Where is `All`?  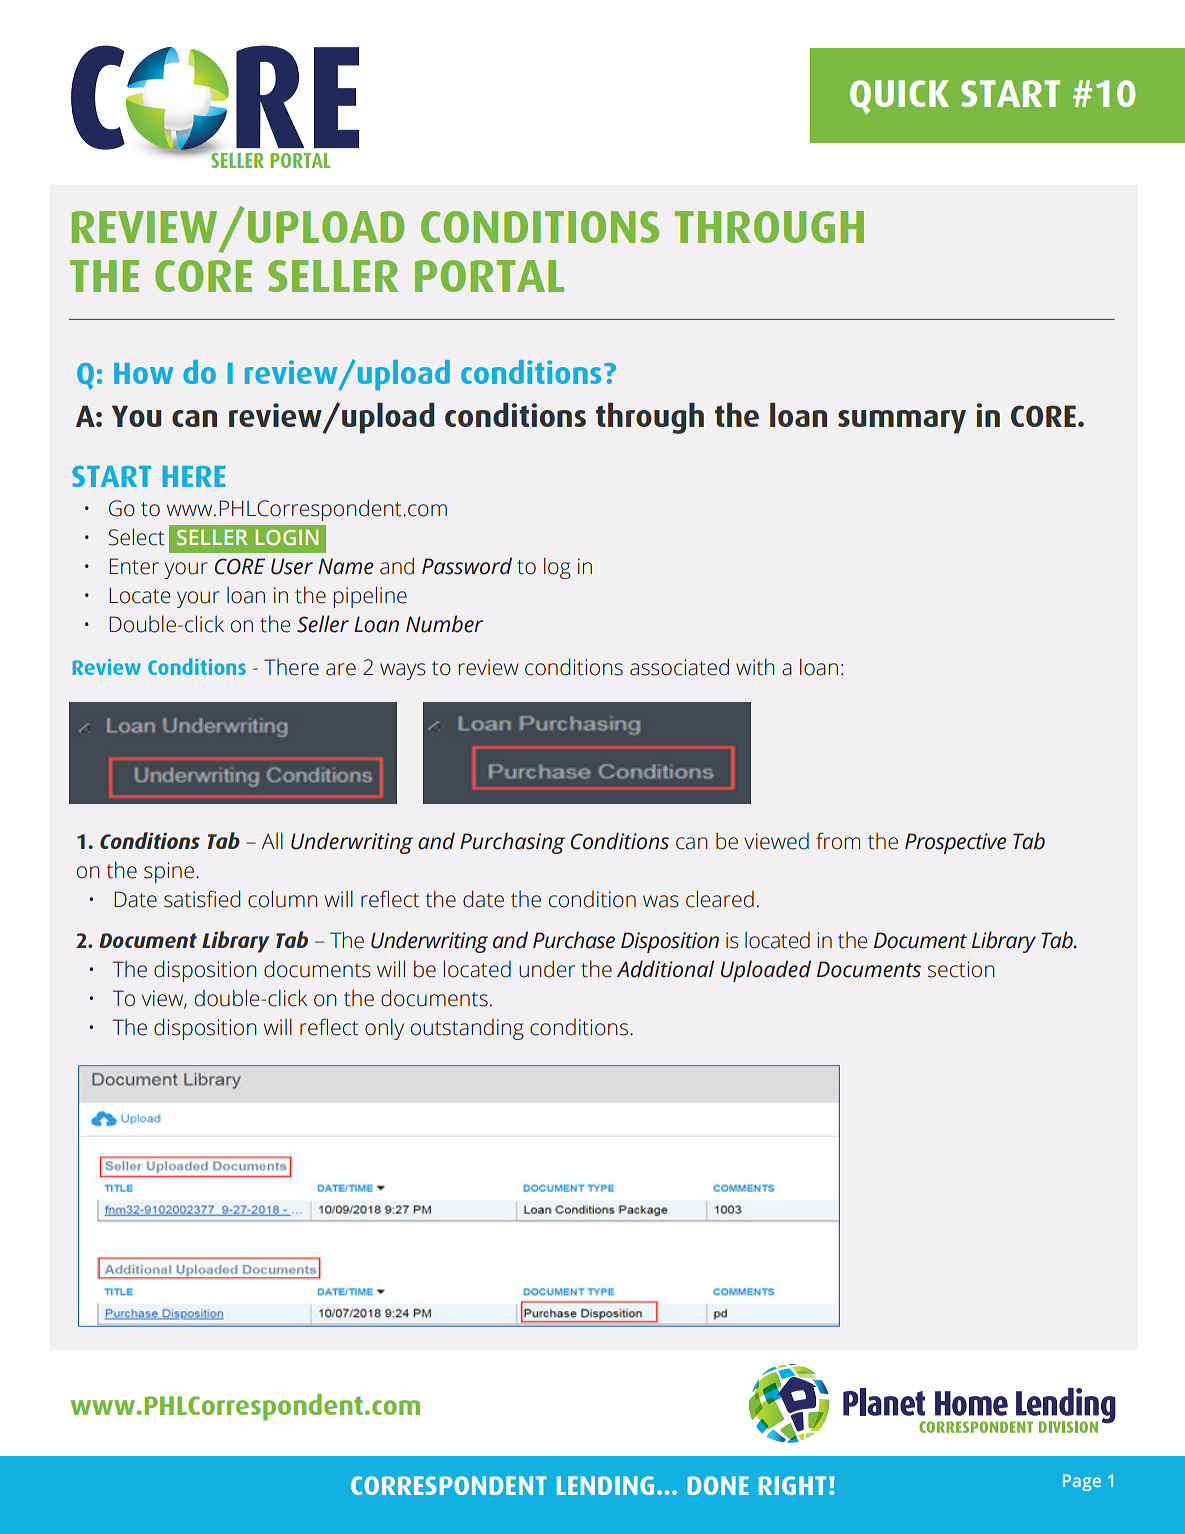 All is located at coordinates (272, 840).
